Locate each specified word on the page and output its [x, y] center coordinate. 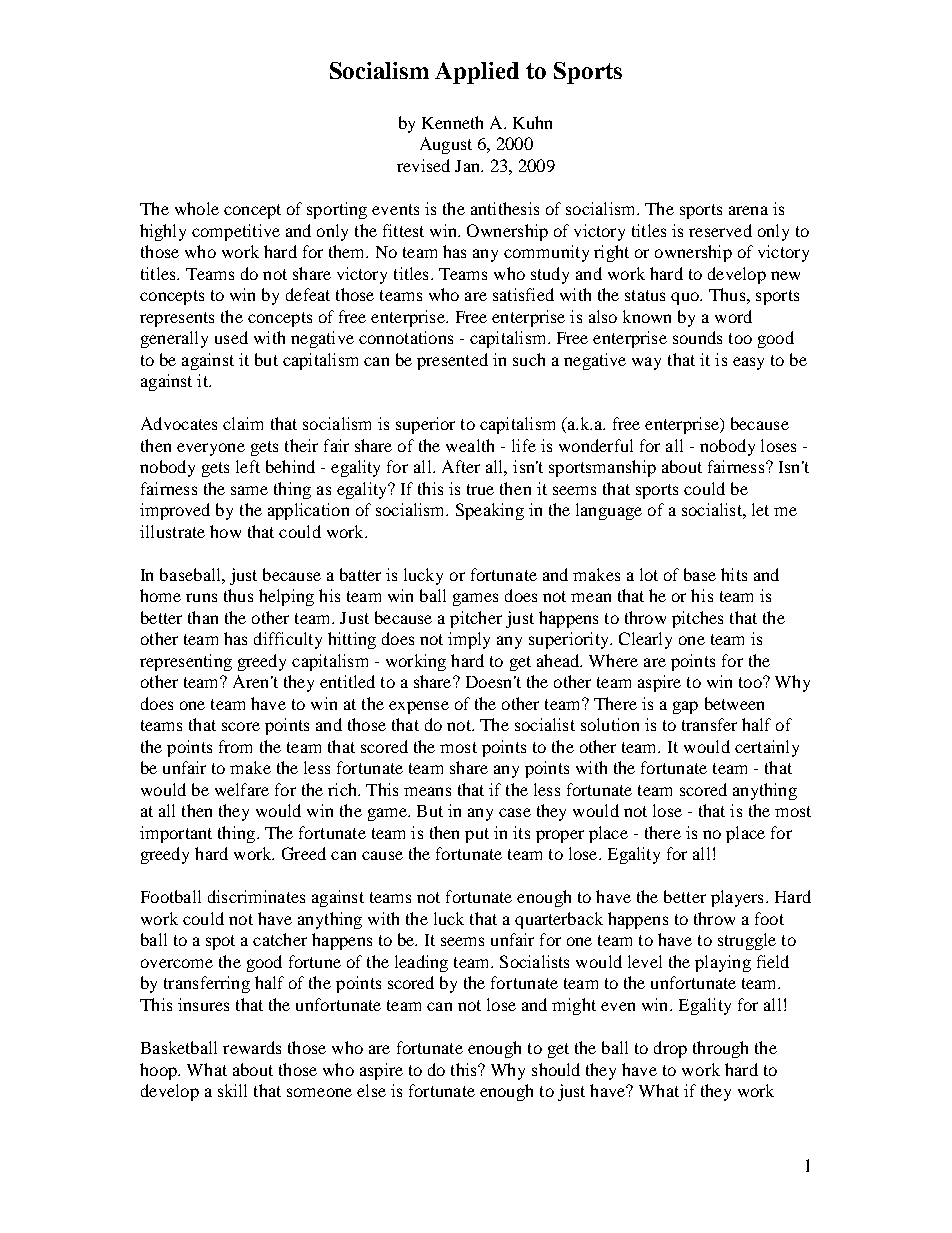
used [231, 337]
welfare [242, 789]
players [737, 898]
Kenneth [452, 122]
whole [197, 208]
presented [452, 361]
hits [734, 574]
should [556, 1069]
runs [201, 597]
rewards [252, 1047]
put [477, 835]
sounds [697, 337]
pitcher [476, 619]
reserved [720, 230]
